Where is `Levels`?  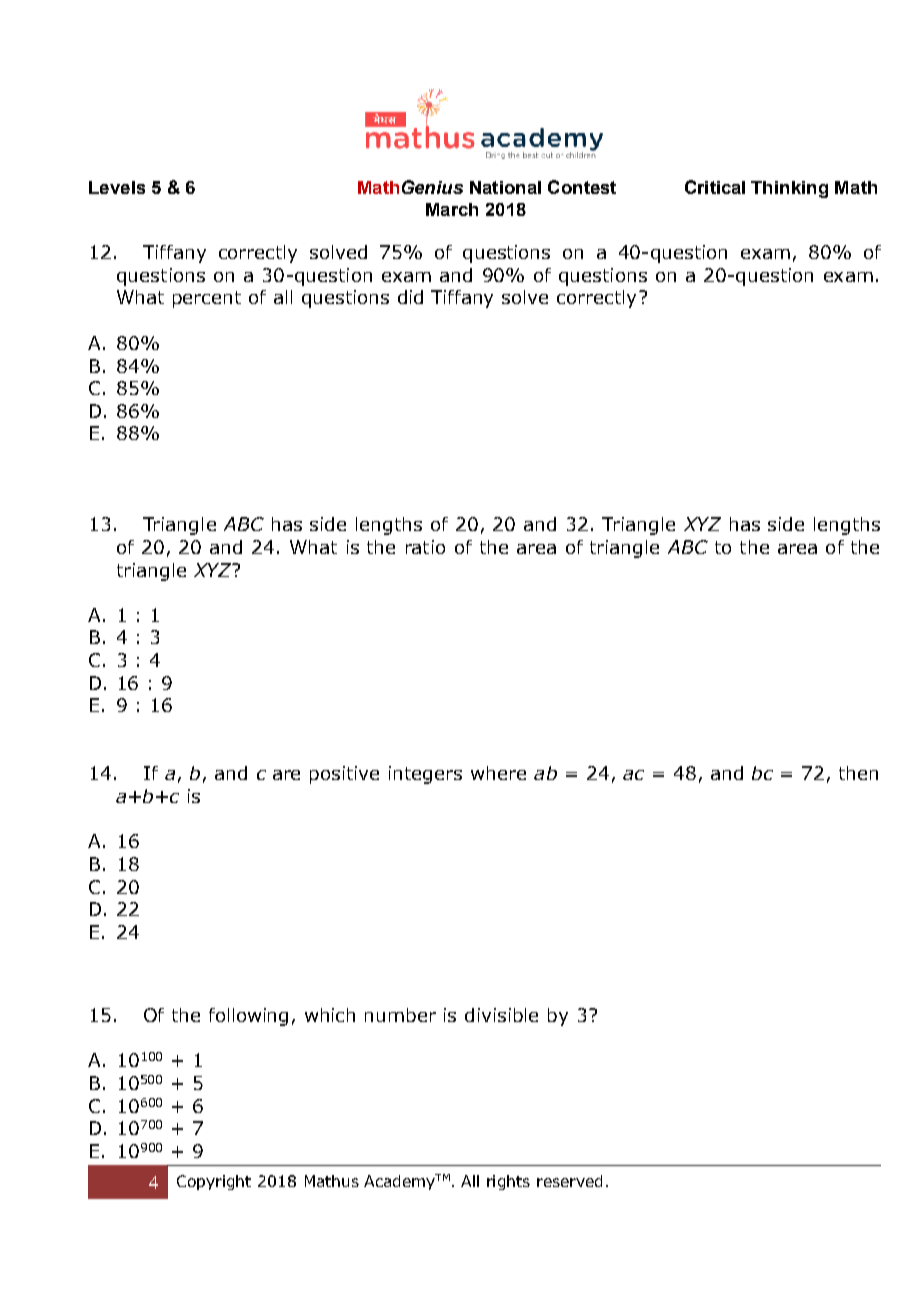 Levels is located at coordinates (117, 187).
